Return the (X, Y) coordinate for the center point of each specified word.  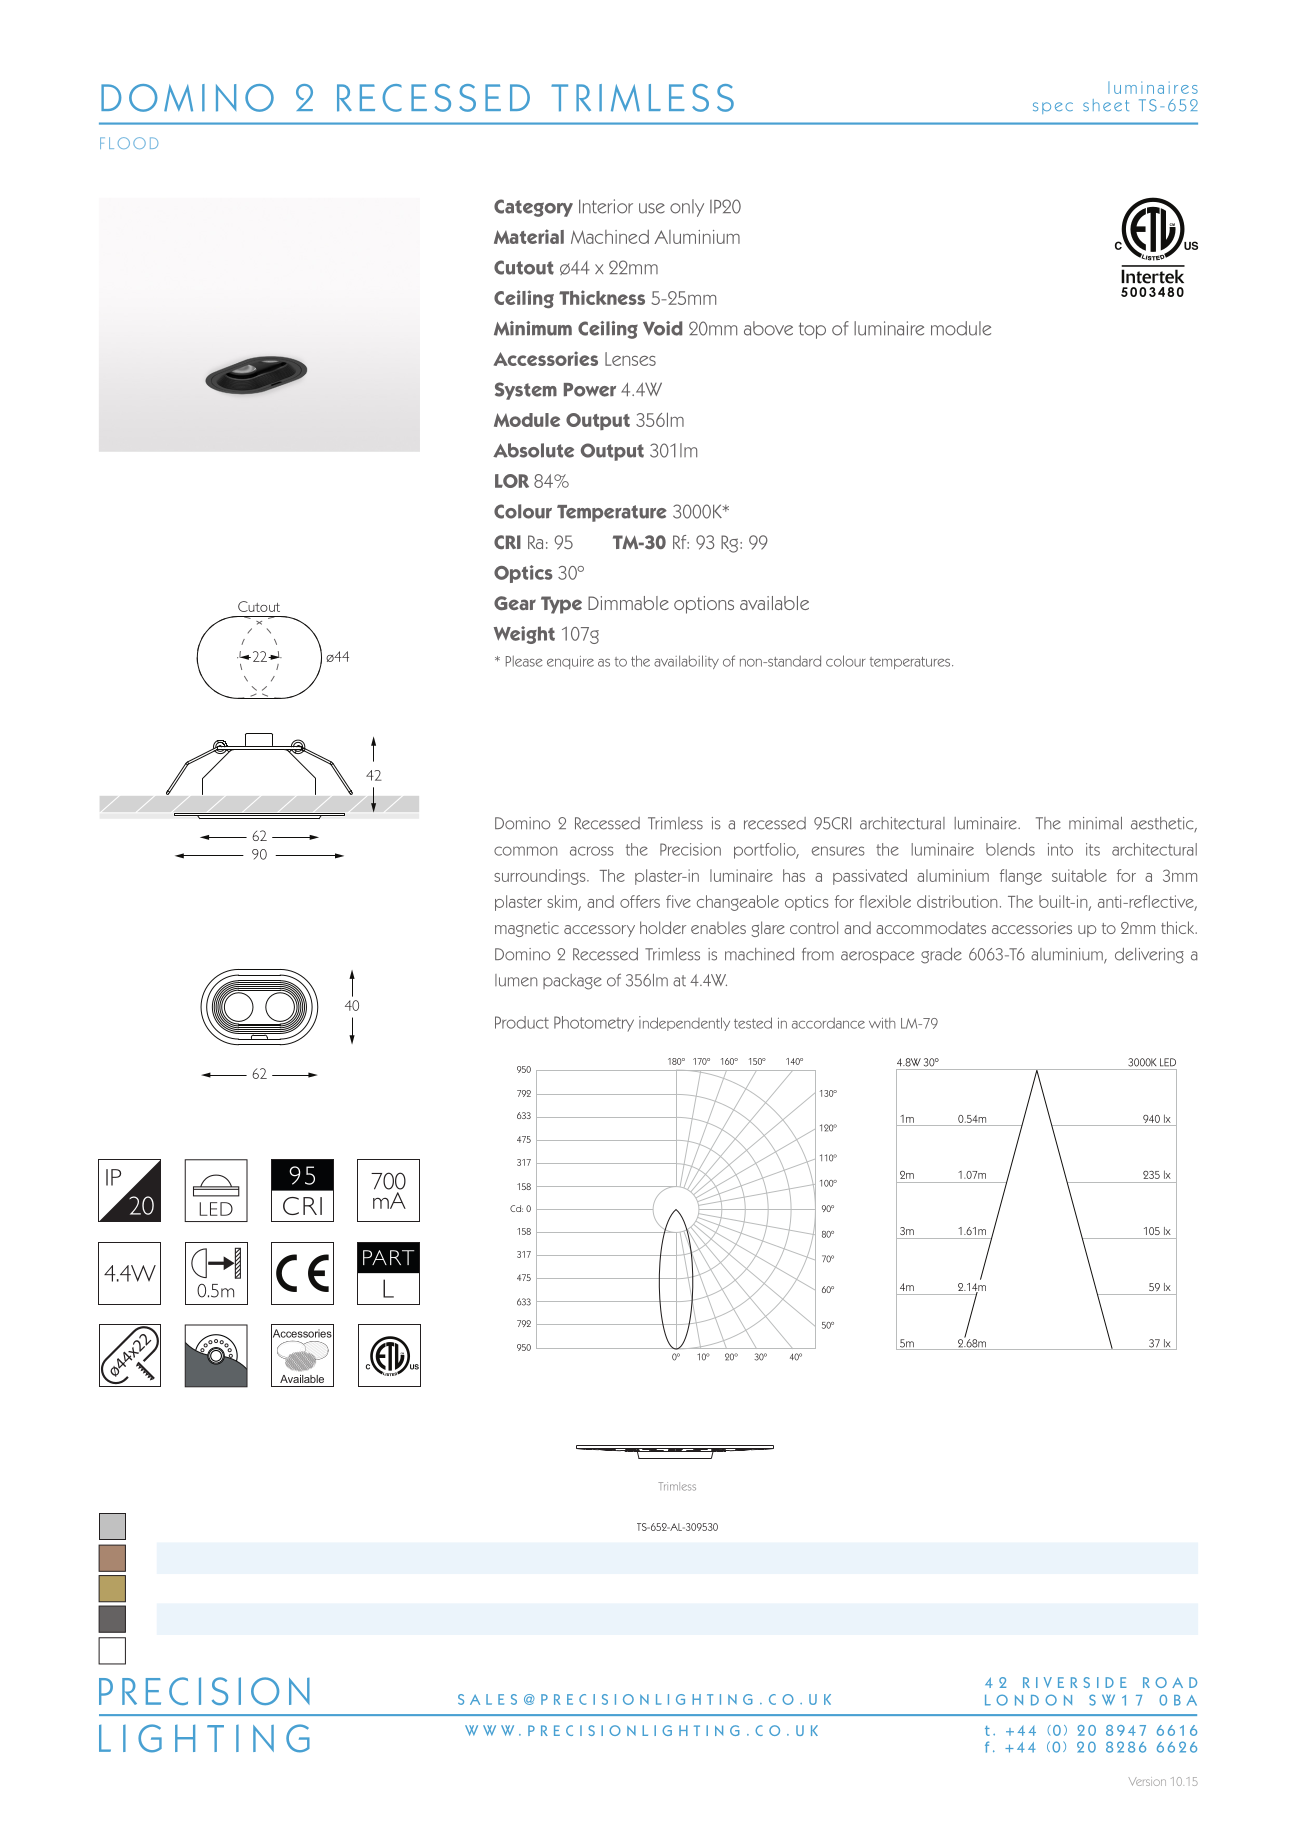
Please (524, 661)
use (652, 208)
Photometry (594, 1024)
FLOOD (129, 143)
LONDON (1028, 1700)
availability (686, 662)
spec (1053, 108)
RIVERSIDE (1075, 1682)
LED (1168, 1062)
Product (522, 1022)
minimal (1095, 823)
